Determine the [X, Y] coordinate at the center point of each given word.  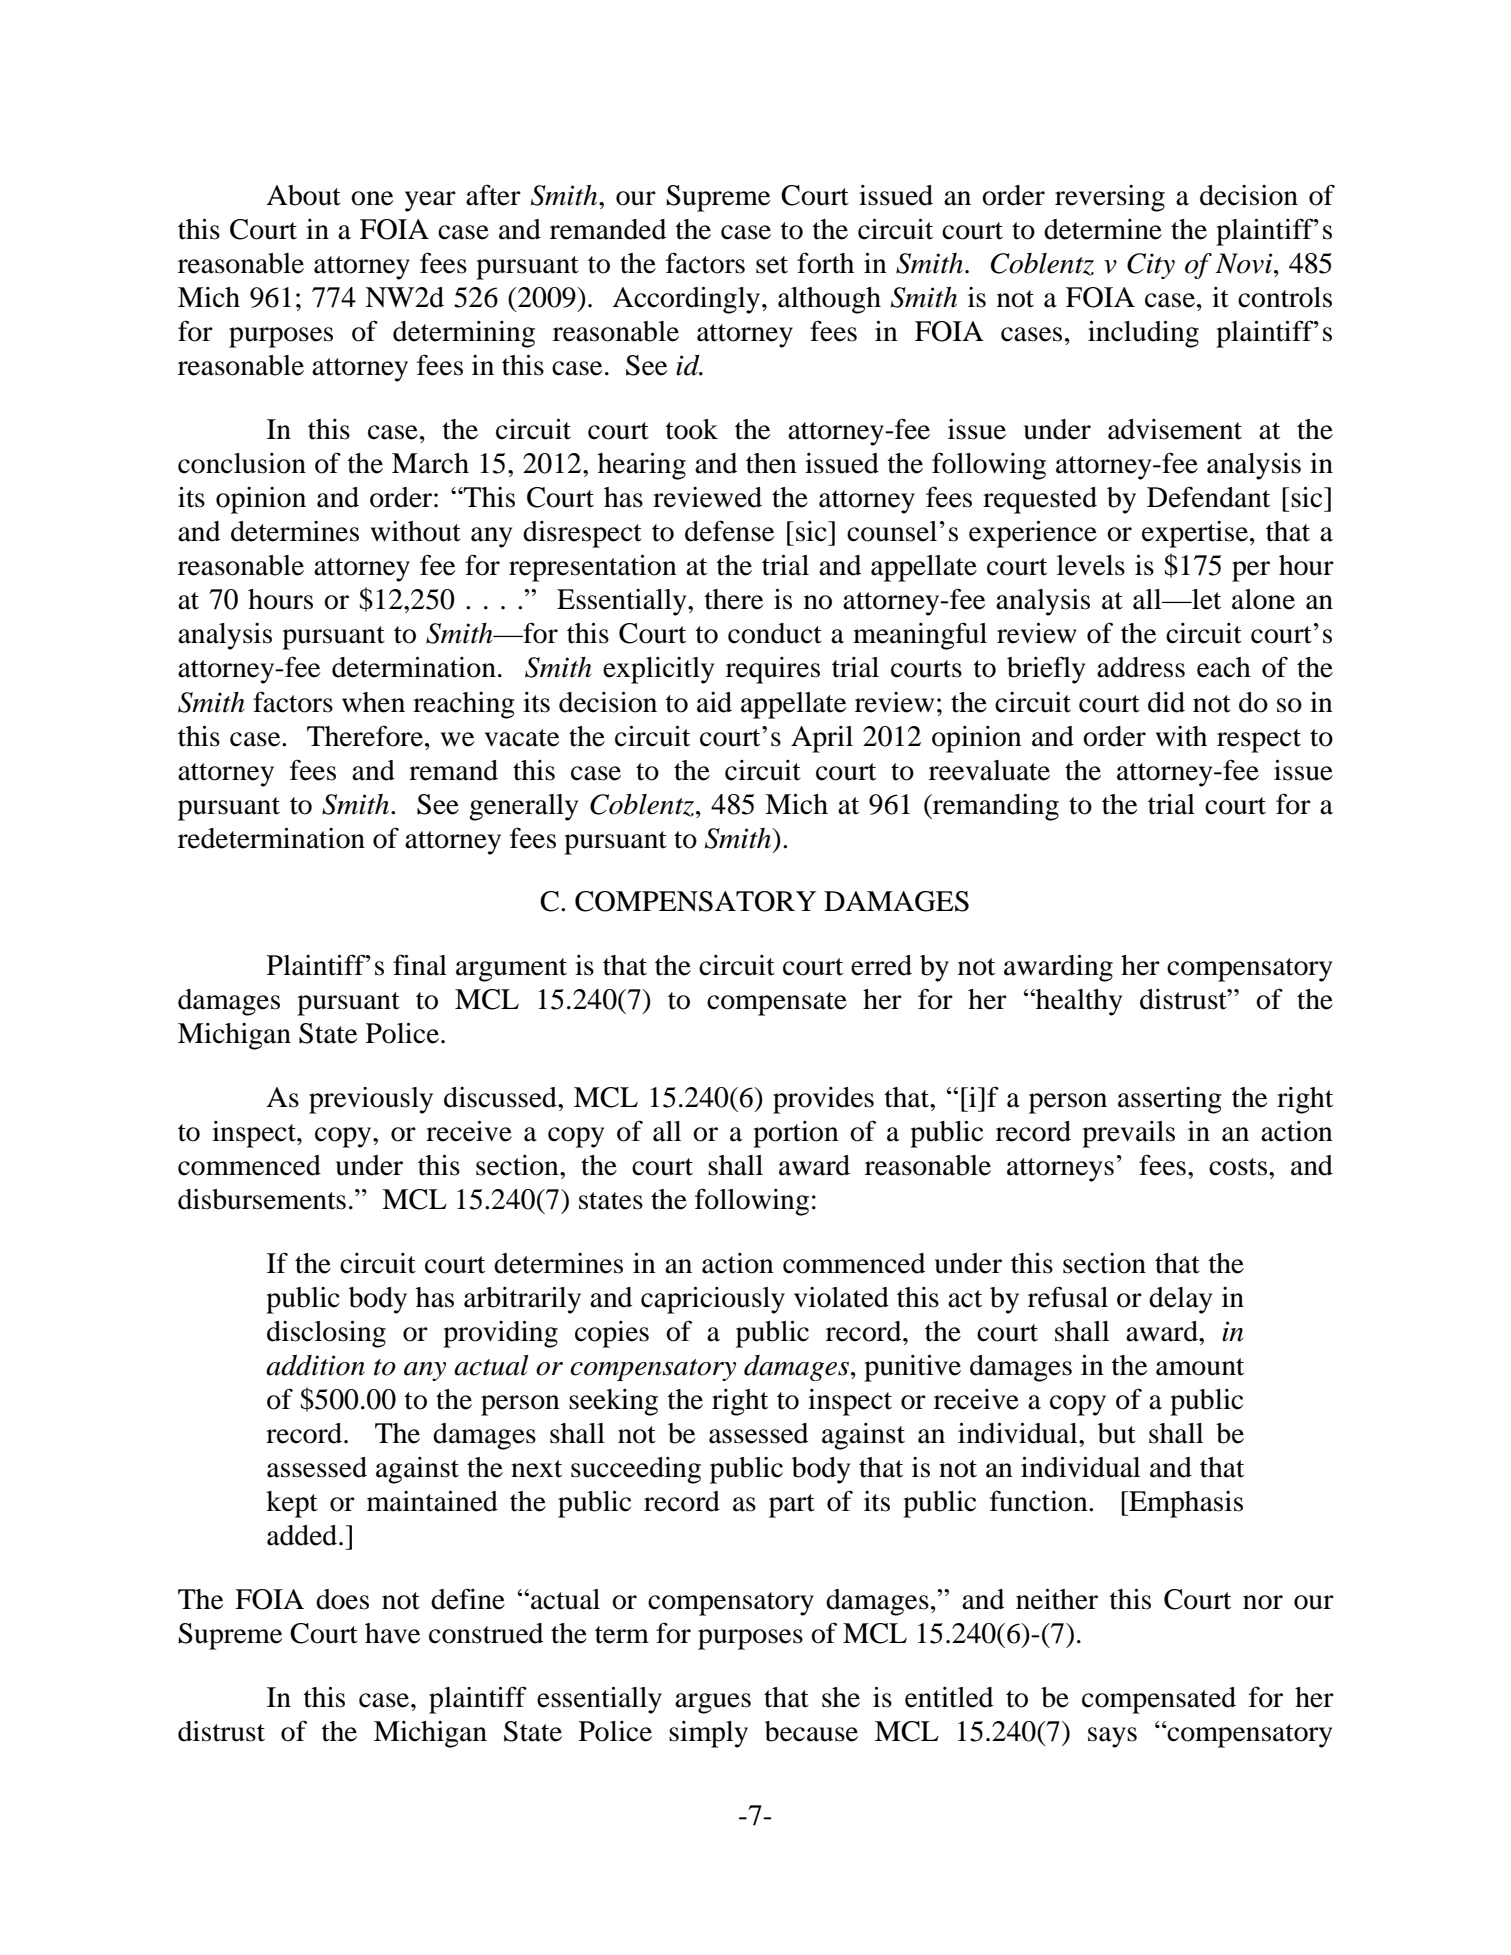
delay [1180, 1300]
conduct [775, 633]
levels [1091, 565]
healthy [1078, 1002]
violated [841, 1297]
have [392, 1633]
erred [881, 965]
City [1151, 266]
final [420, 965]
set [772, 265]
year [430, 201]
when [373, 702]
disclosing [326, 1334]
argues [713, 1703]
